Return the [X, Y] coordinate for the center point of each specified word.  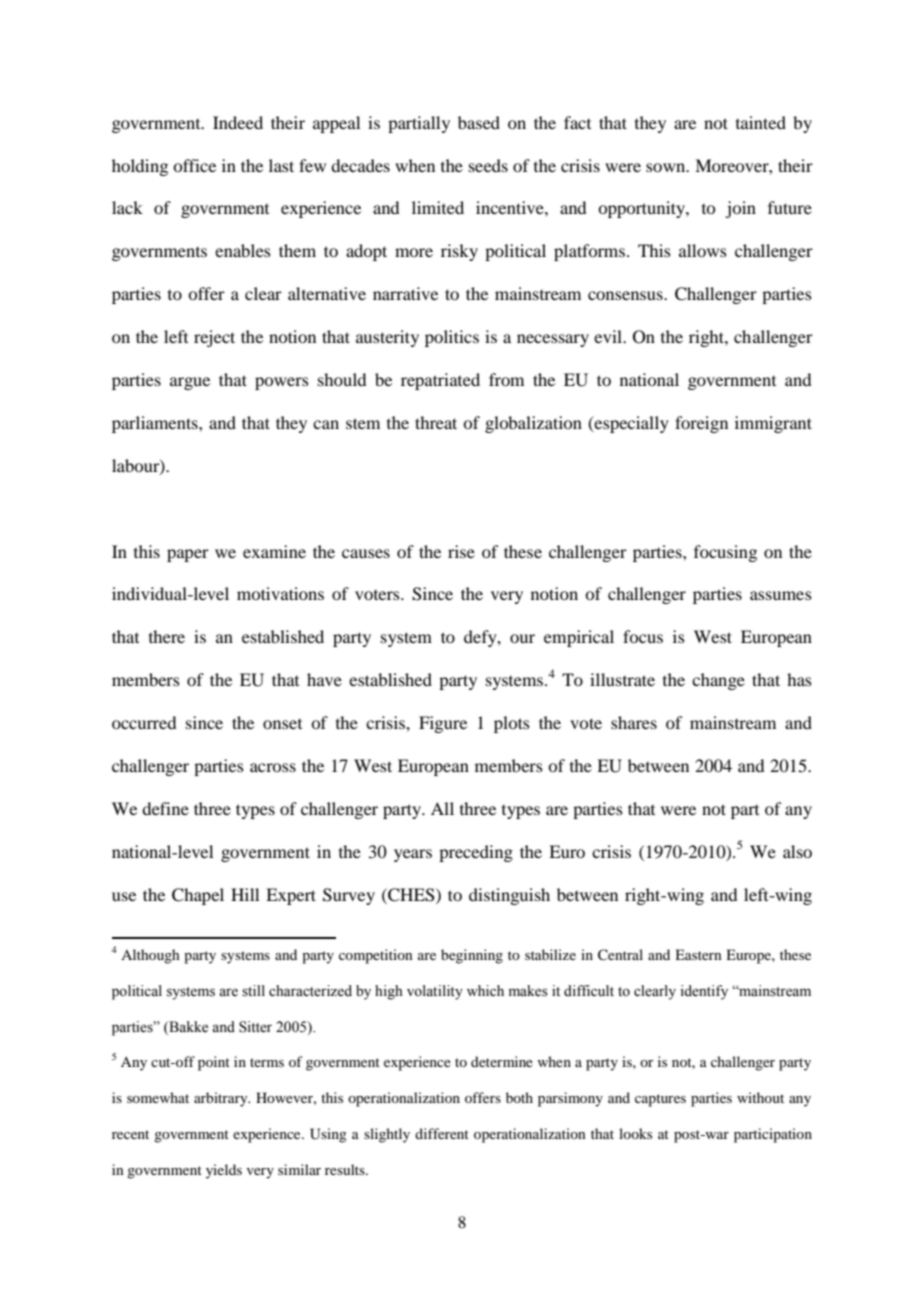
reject [214, 338]
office [194, 165]
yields [224, 1171]
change [718, 681]
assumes [781, 595]
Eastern [698, 954]
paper [188, 555]
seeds [488, 165]
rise [461, 551]
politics [452, 338]
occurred [144, 722]
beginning [472, 956]
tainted [761, 122]
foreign [701, 424]
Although [150, 956]
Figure [443, 724]
